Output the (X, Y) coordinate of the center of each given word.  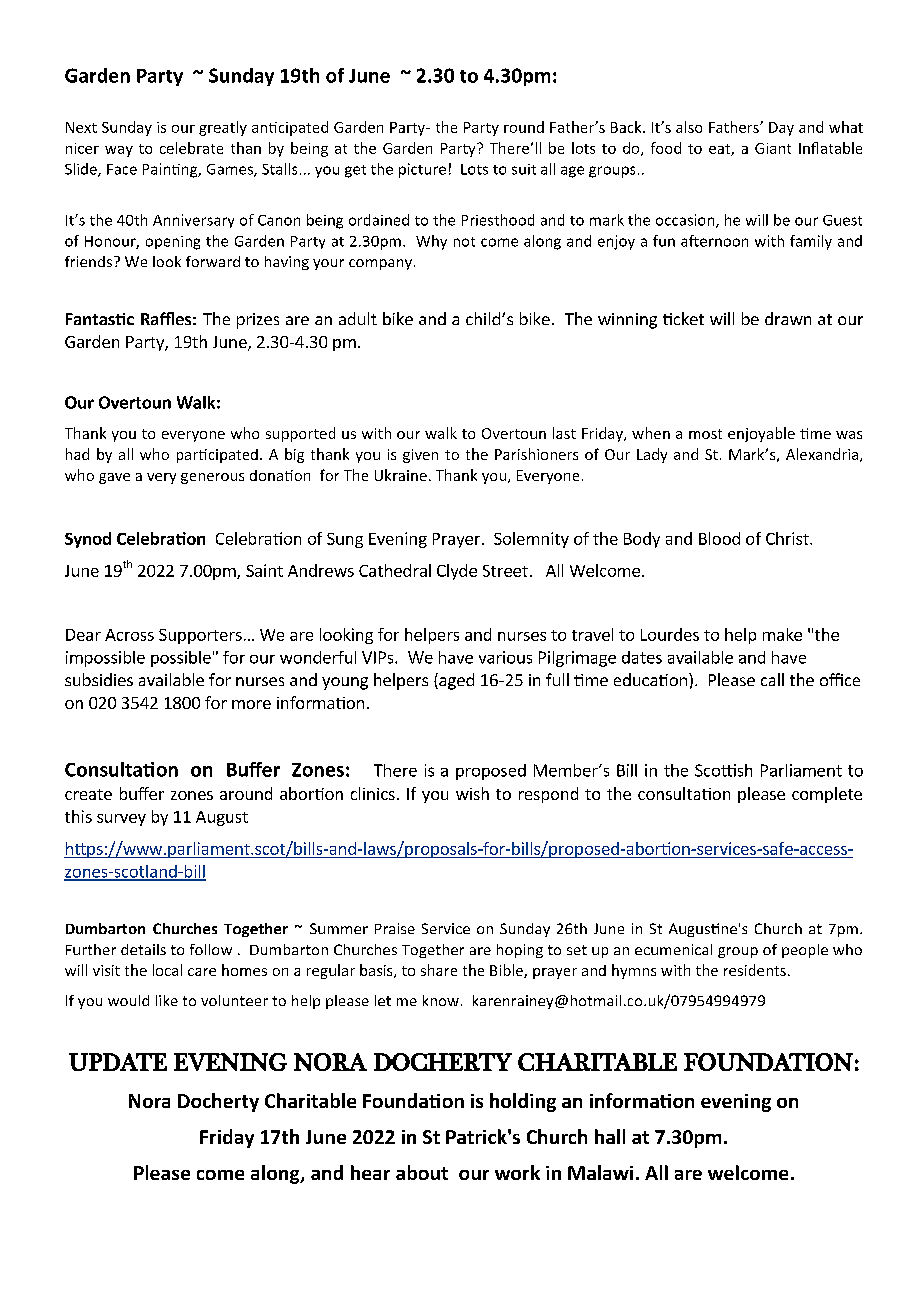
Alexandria (823, 455)
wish (472, 793)
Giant (773, 148)
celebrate (191, 148)
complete (827, 795)
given (420, 456)
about (422, 1172)
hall (610, 1136)
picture (422, 170)
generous (212, 478)
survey (121, 820)
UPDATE (118, 1062)
